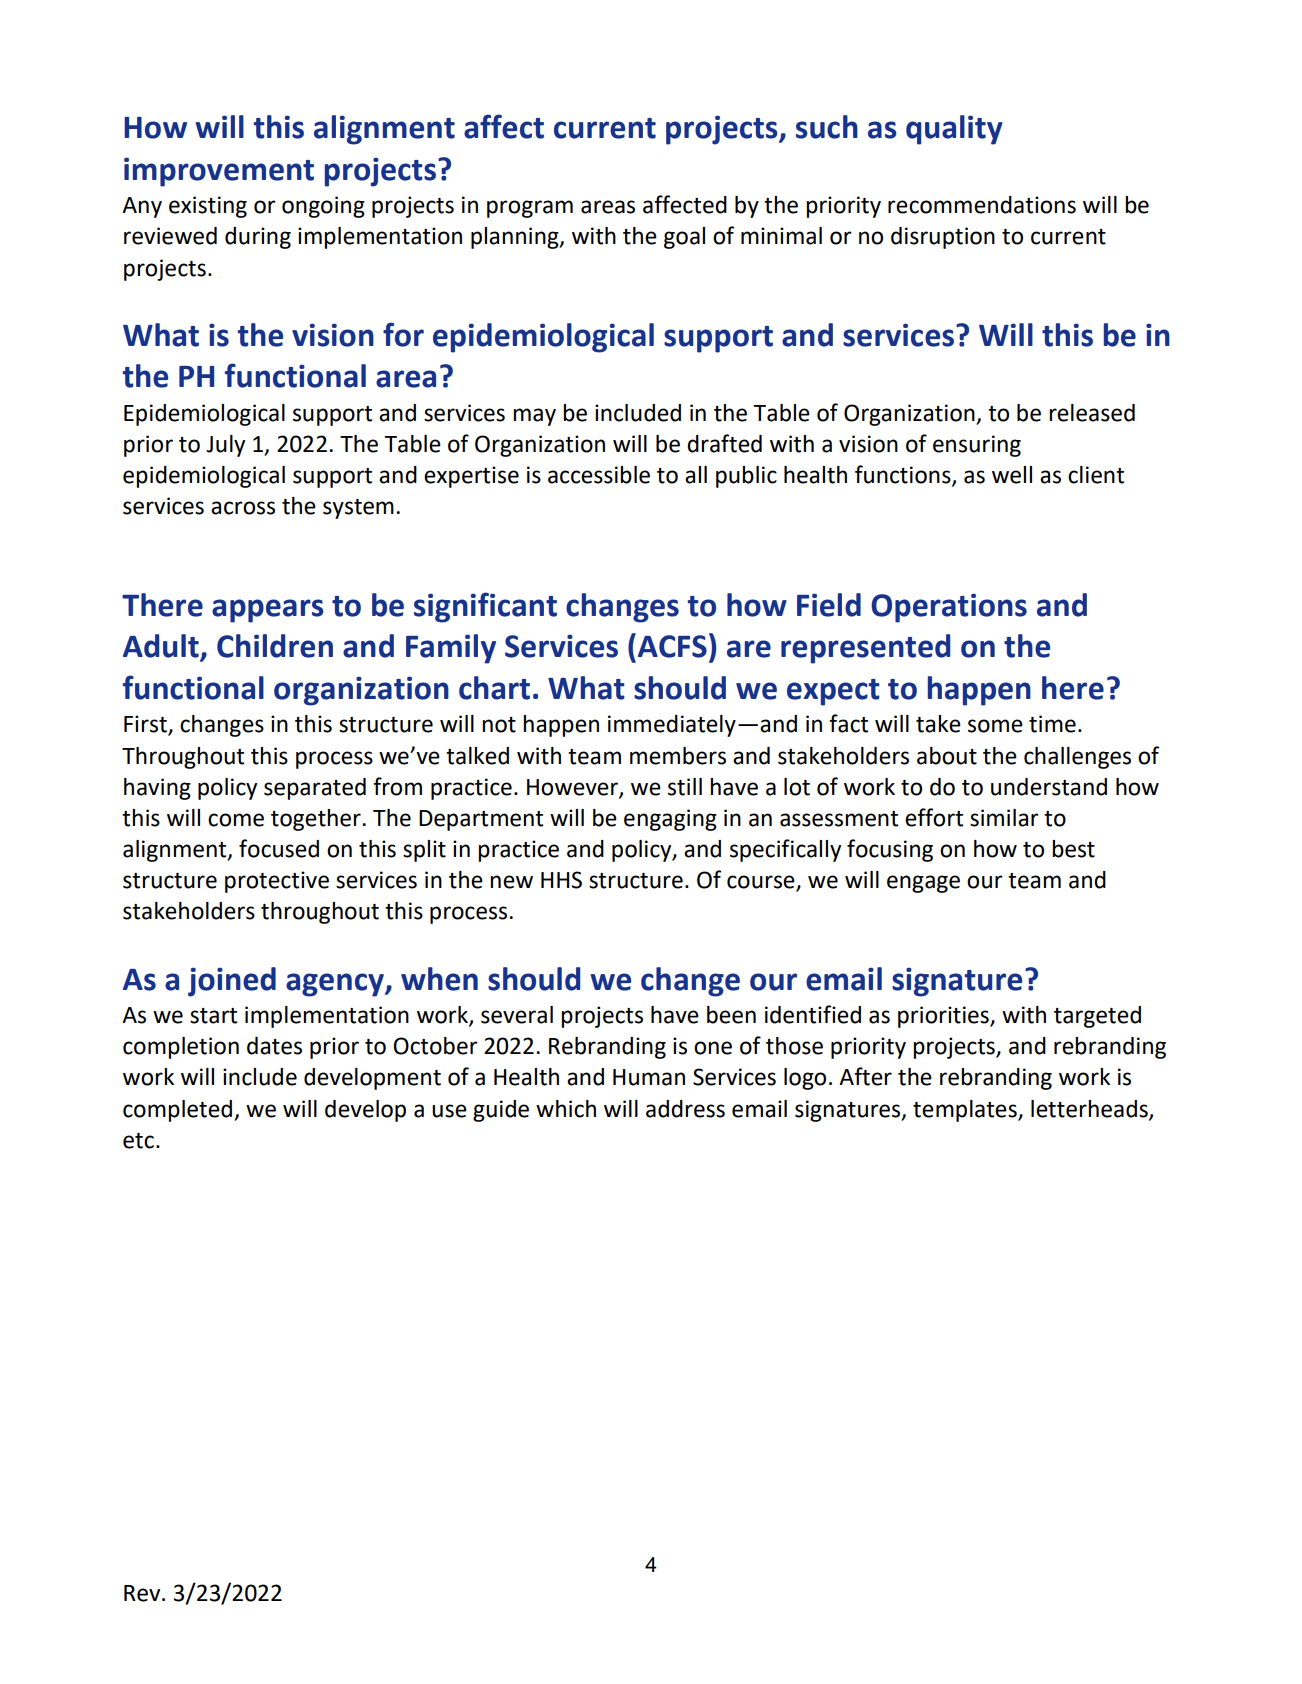 This document has height=1684, width=1302. I want to click on improvement, so click(219, 172).
